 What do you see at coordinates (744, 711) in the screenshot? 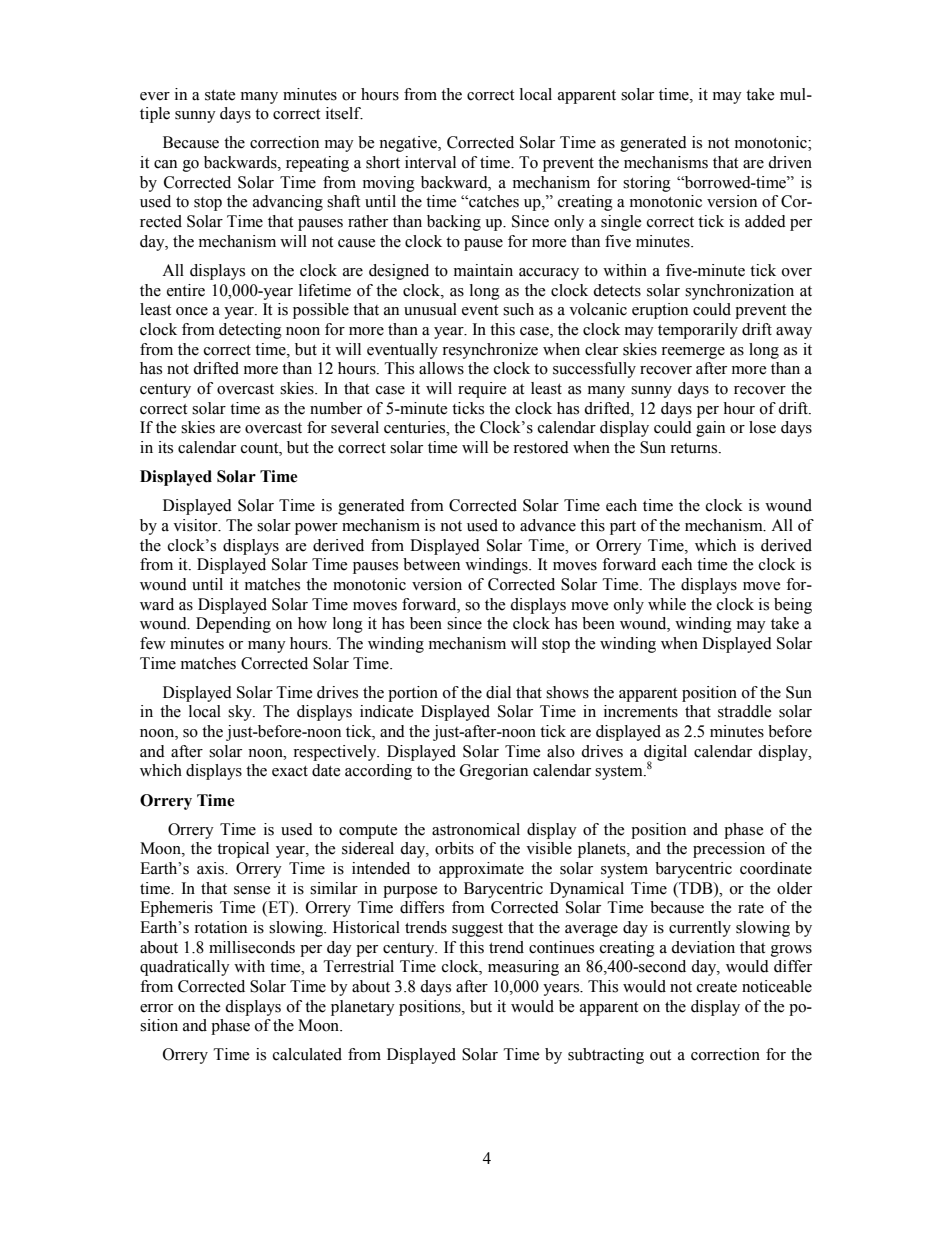
I see `straddle` at bounding box center [744, 711].
